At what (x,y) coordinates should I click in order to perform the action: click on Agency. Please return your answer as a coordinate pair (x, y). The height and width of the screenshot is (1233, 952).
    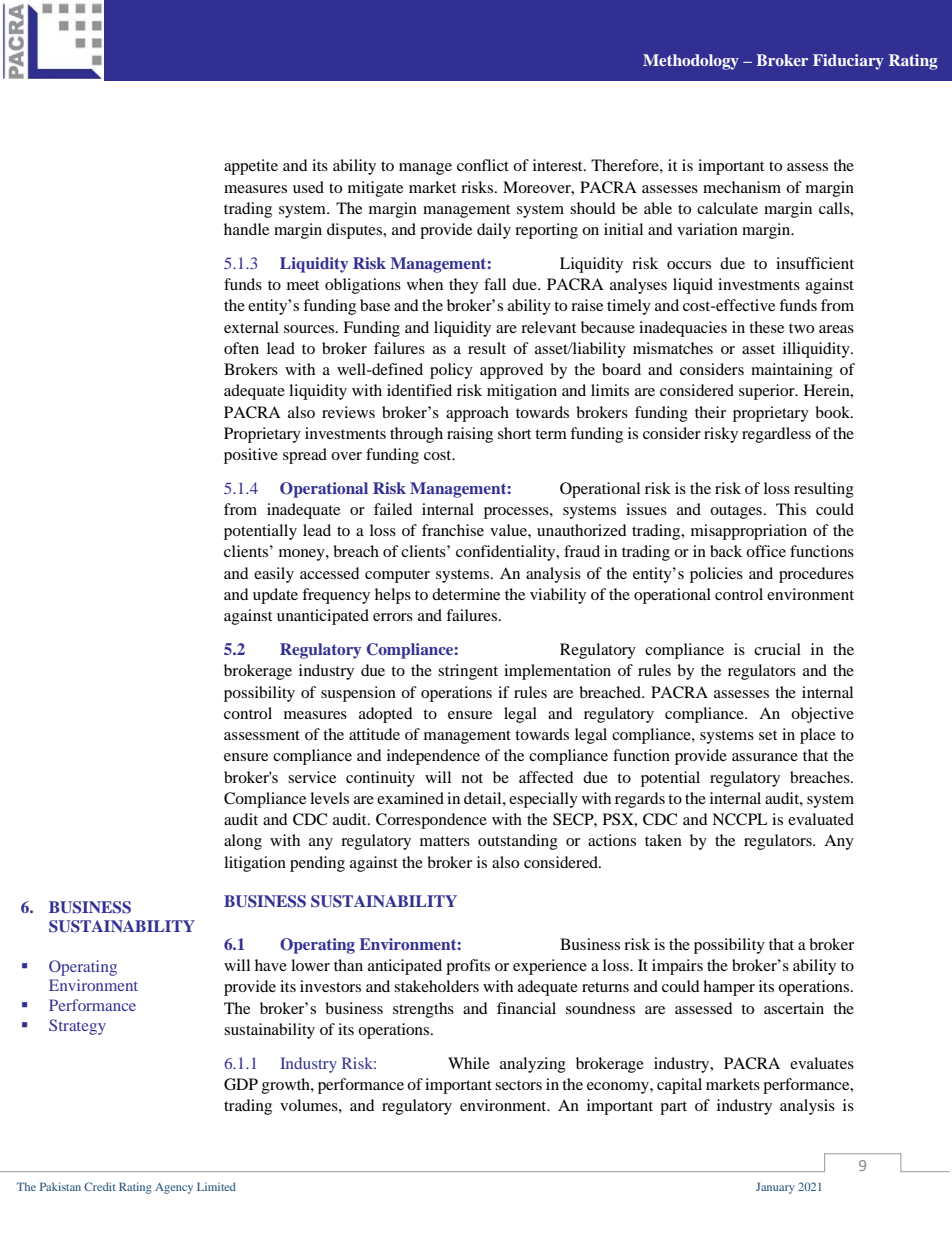
    Looking at the image, I should click on (174, 1188).
